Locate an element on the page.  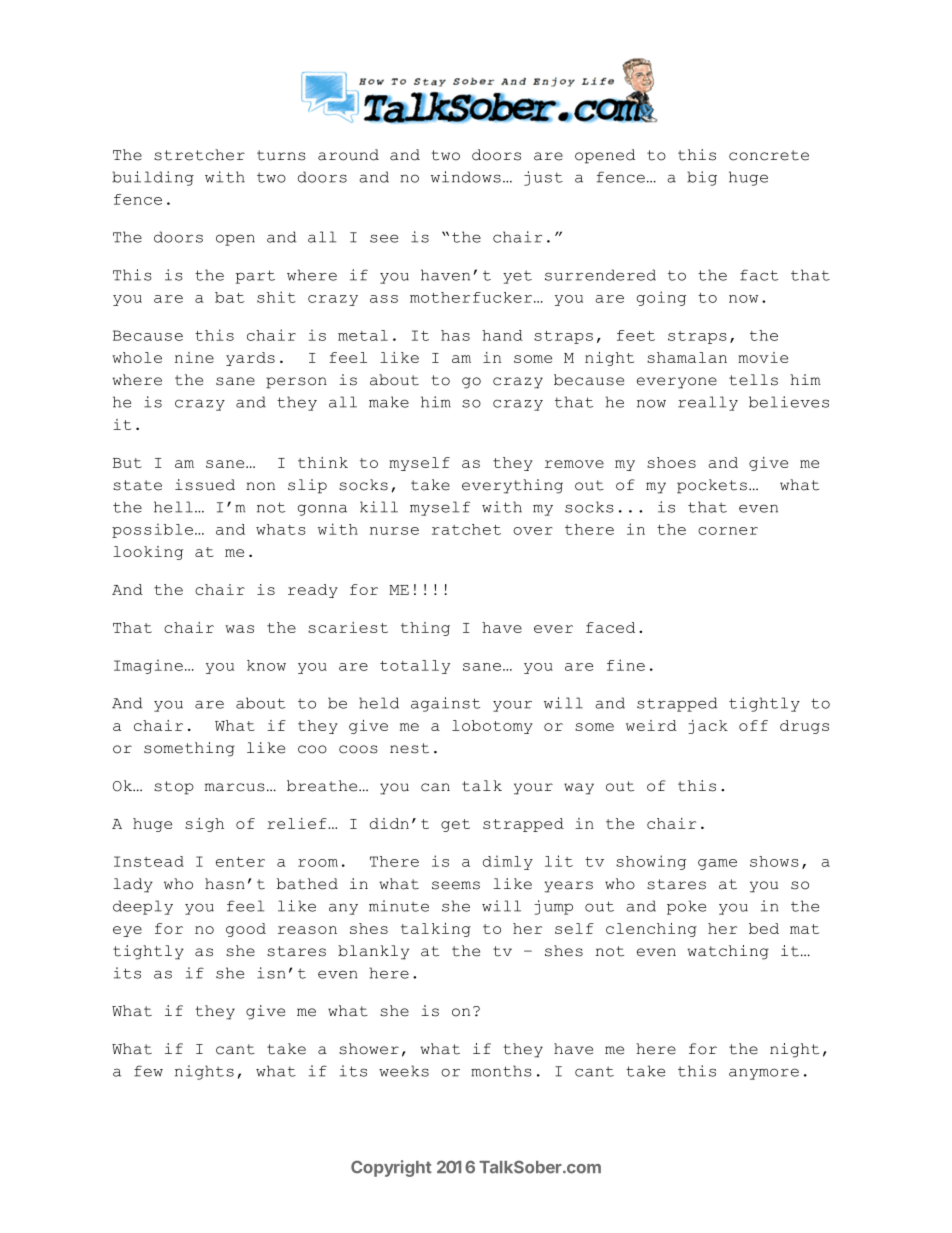
make is located at coordinates (389, 402).
